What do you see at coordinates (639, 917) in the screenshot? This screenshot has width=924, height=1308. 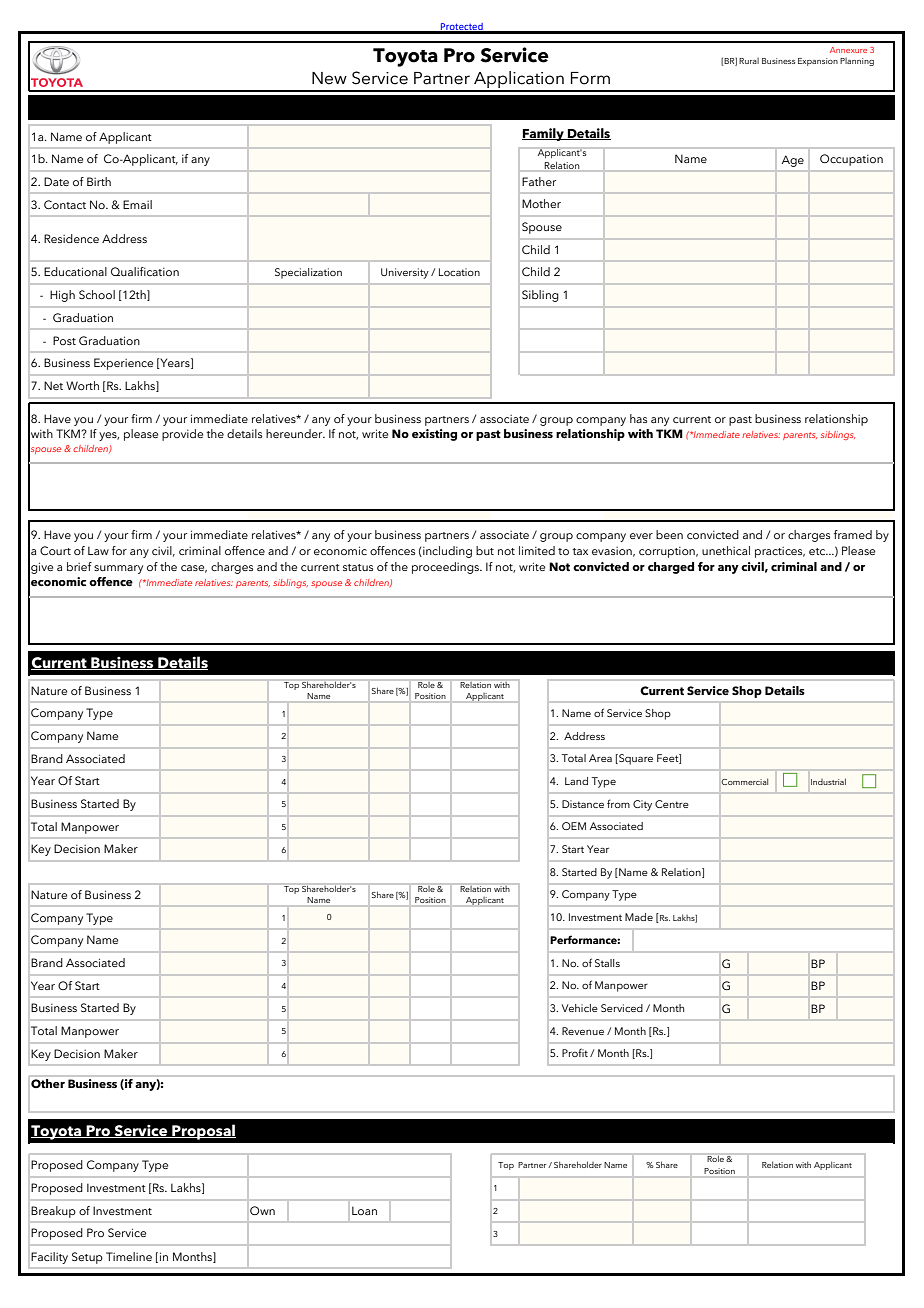 I see `Made` at bounding box center [639, 917].
